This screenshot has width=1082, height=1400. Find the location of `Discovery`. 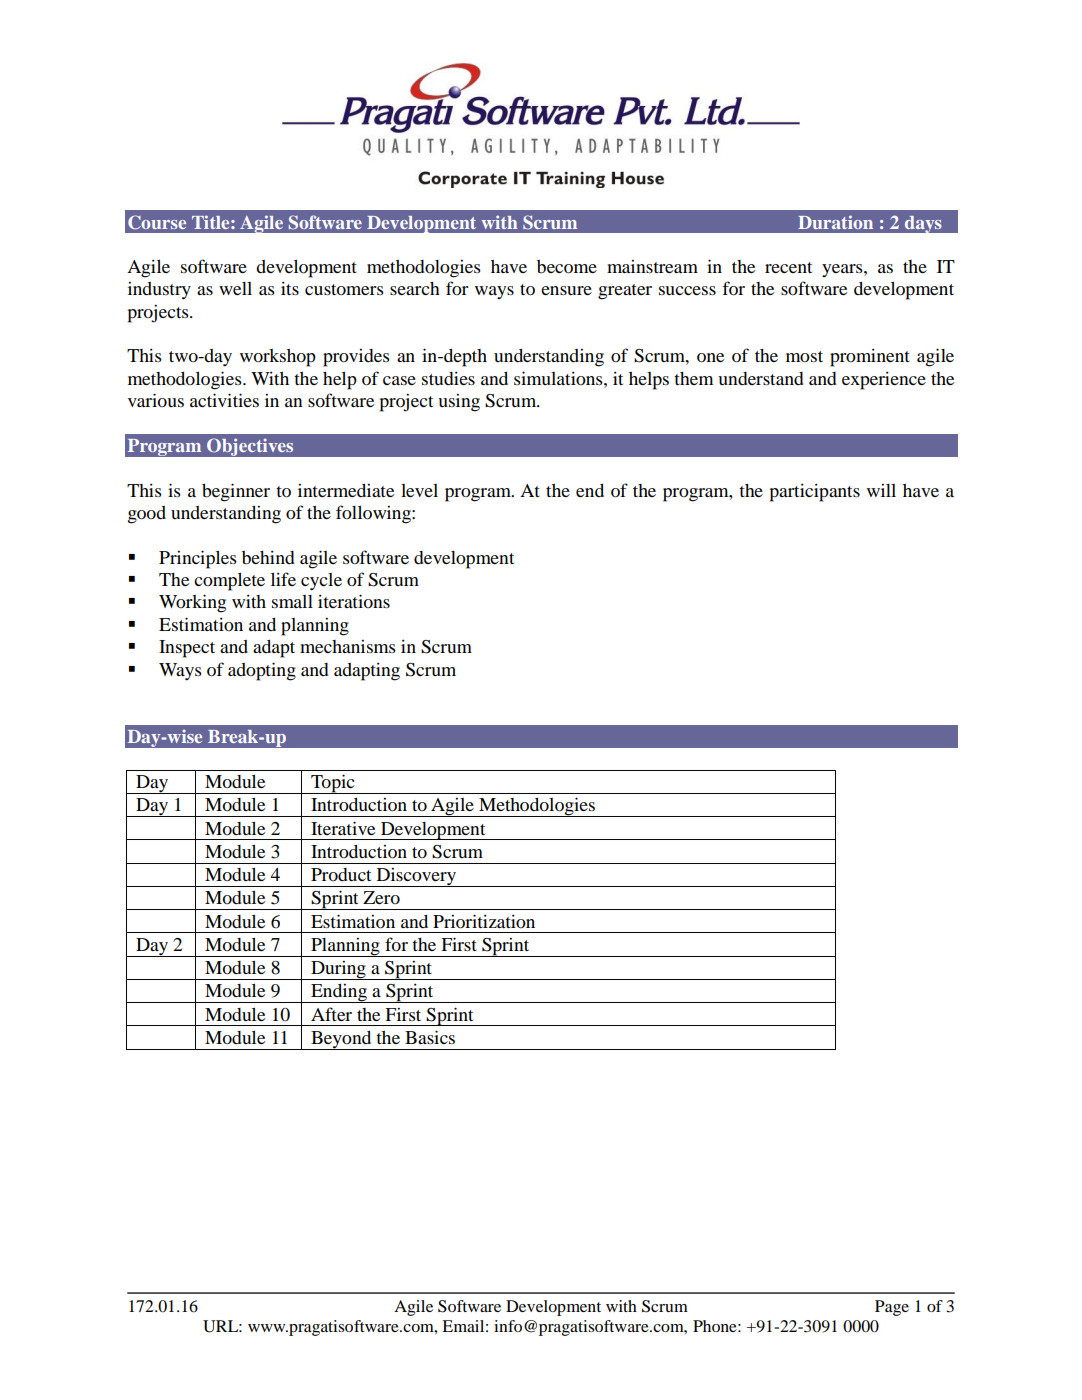

Discovery is located at coordinates (416, 877).
